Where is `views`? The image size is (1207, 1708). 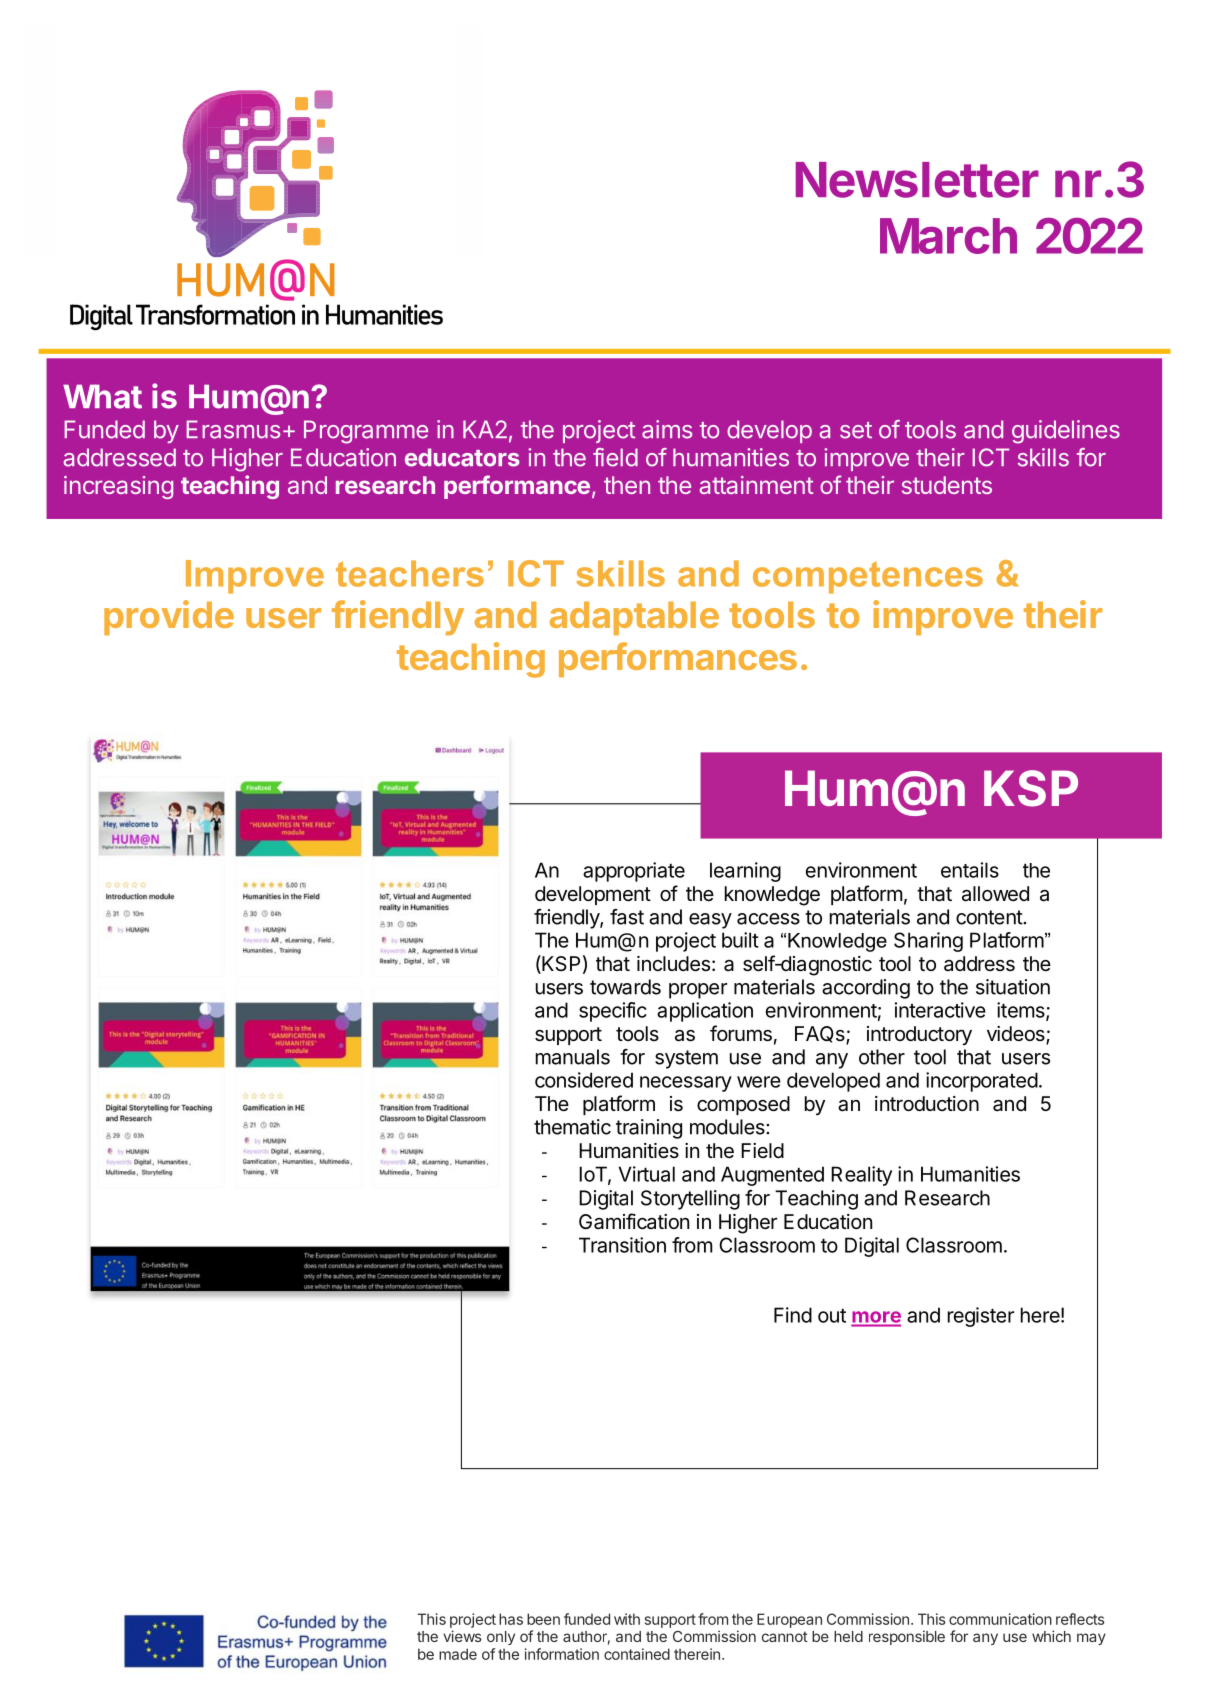
views is located at coordinates (462, 1636).
